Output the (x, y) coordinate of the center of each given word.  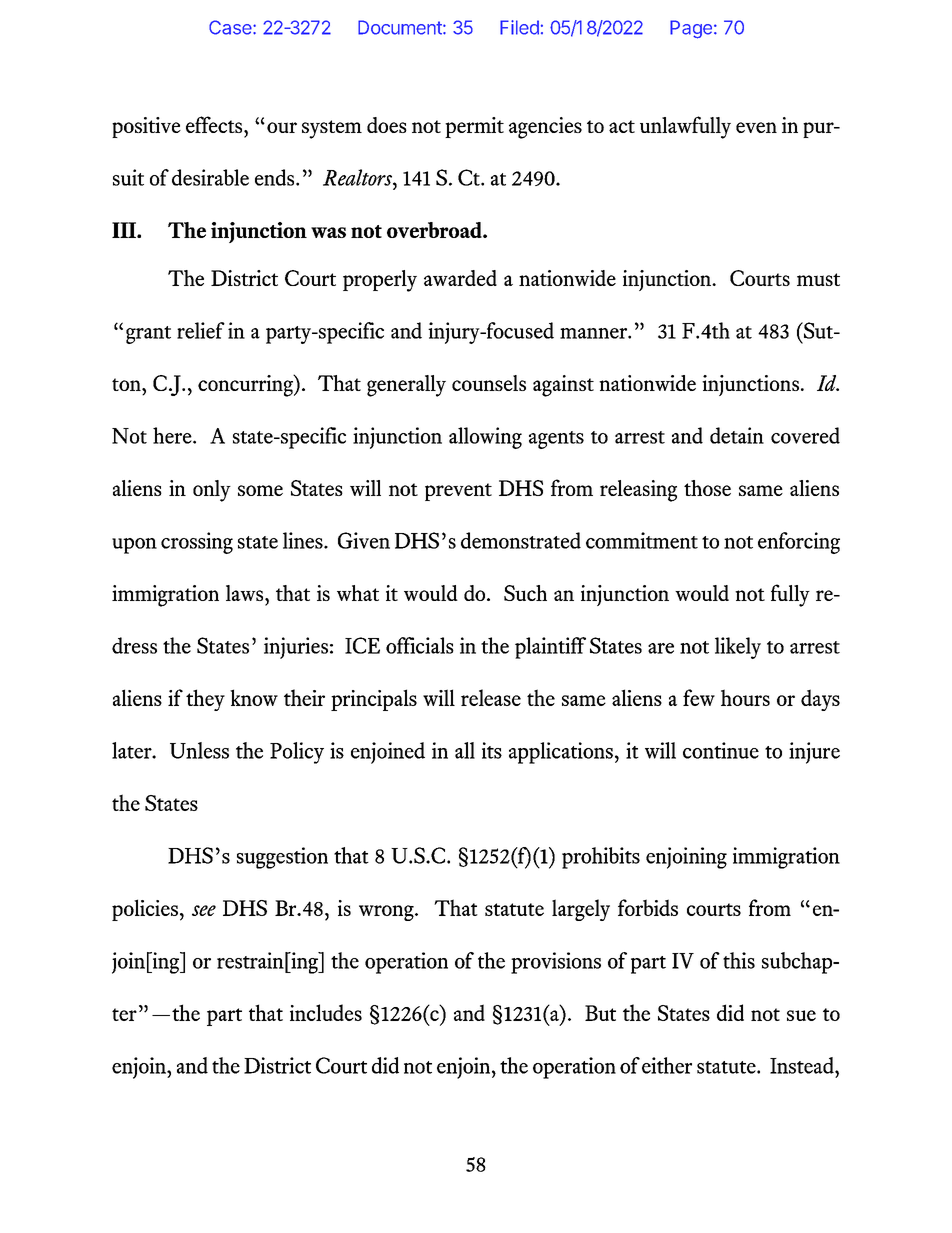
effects (215, 124)
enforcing (799, 543)
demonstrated (521, 540)
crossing (197, 543)
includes (326, 1012)
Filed (519, 27)
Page (691, 29)
